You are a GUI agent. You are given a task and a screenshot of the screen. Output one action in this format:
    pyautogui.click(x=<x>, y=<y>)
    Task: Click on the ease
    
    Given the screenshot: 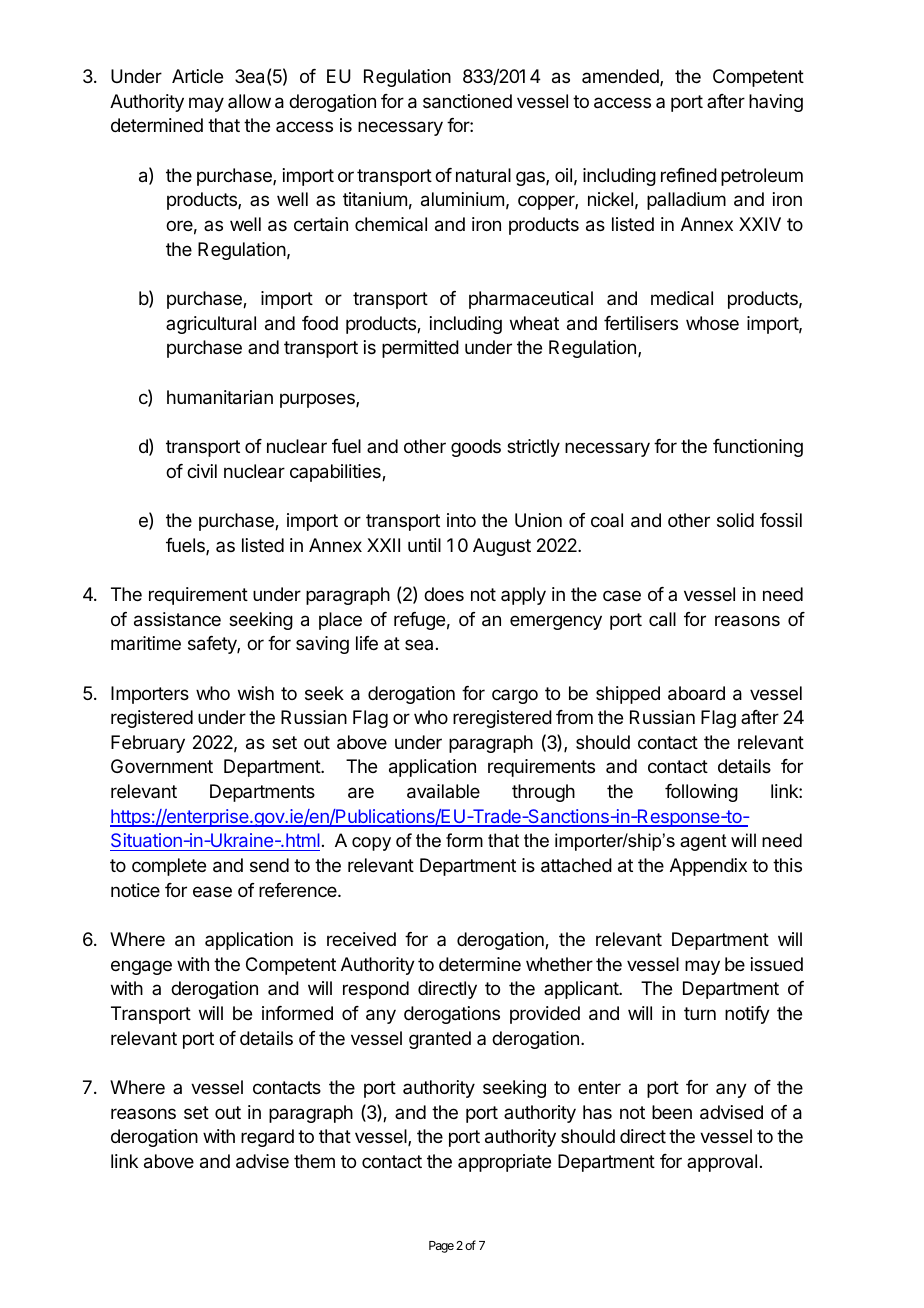 What is the action you would take?
    pyautogui.click(x=212, y=892)
